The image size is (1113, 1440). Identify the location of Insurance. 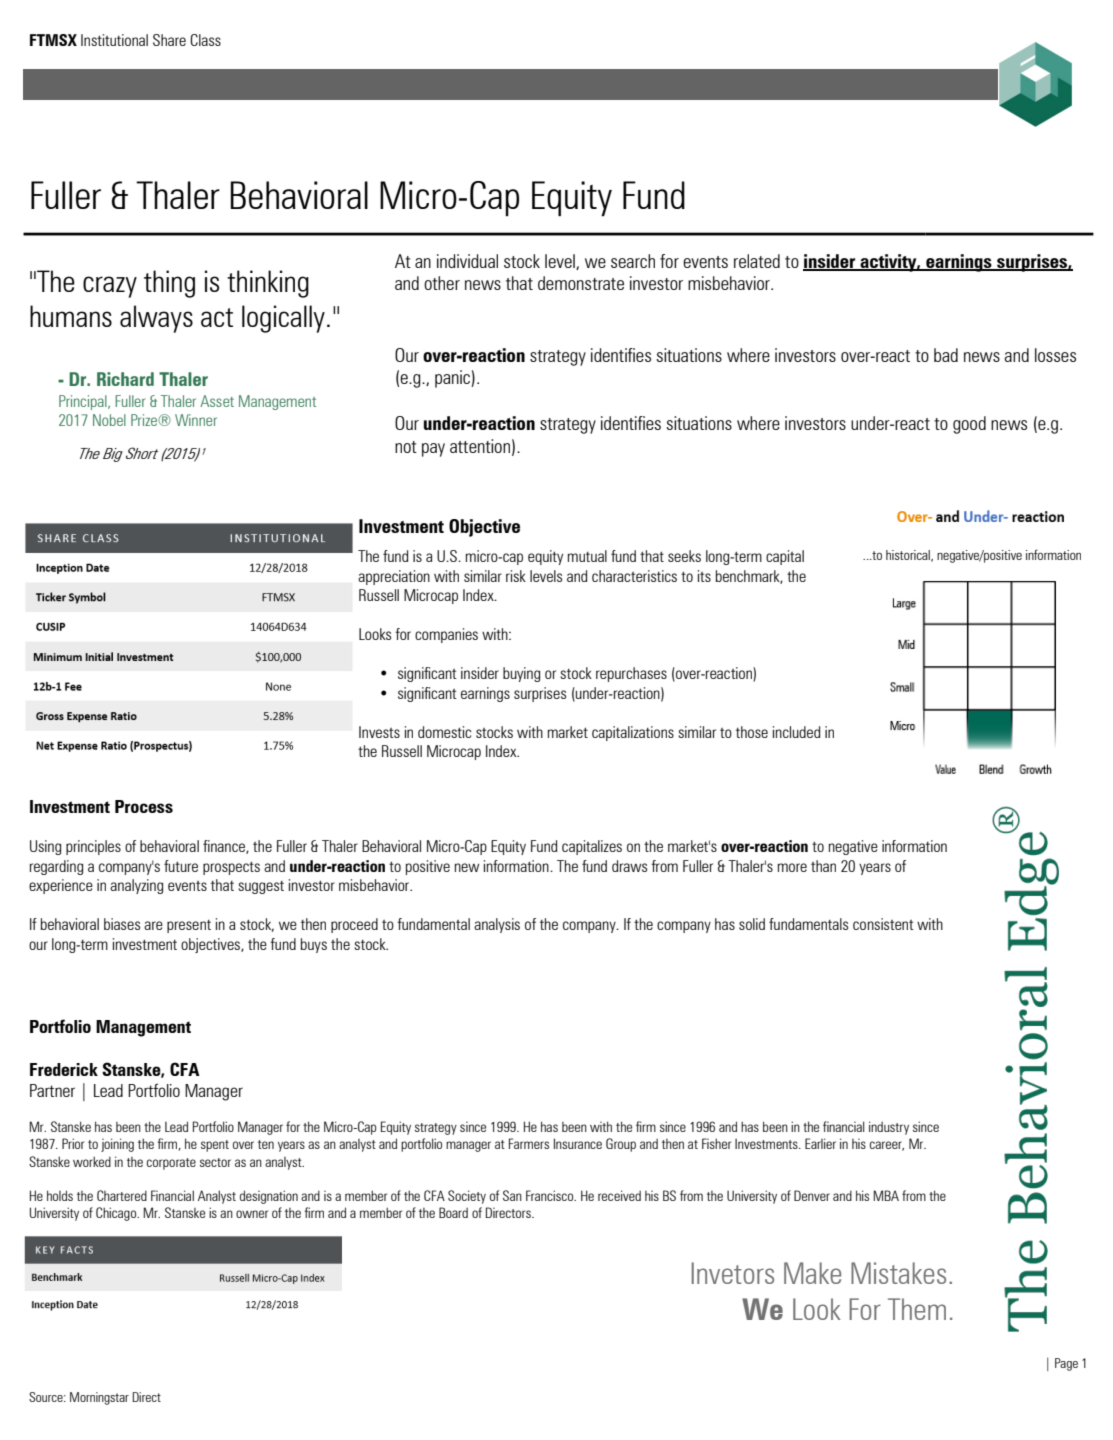
(578, 1143).
